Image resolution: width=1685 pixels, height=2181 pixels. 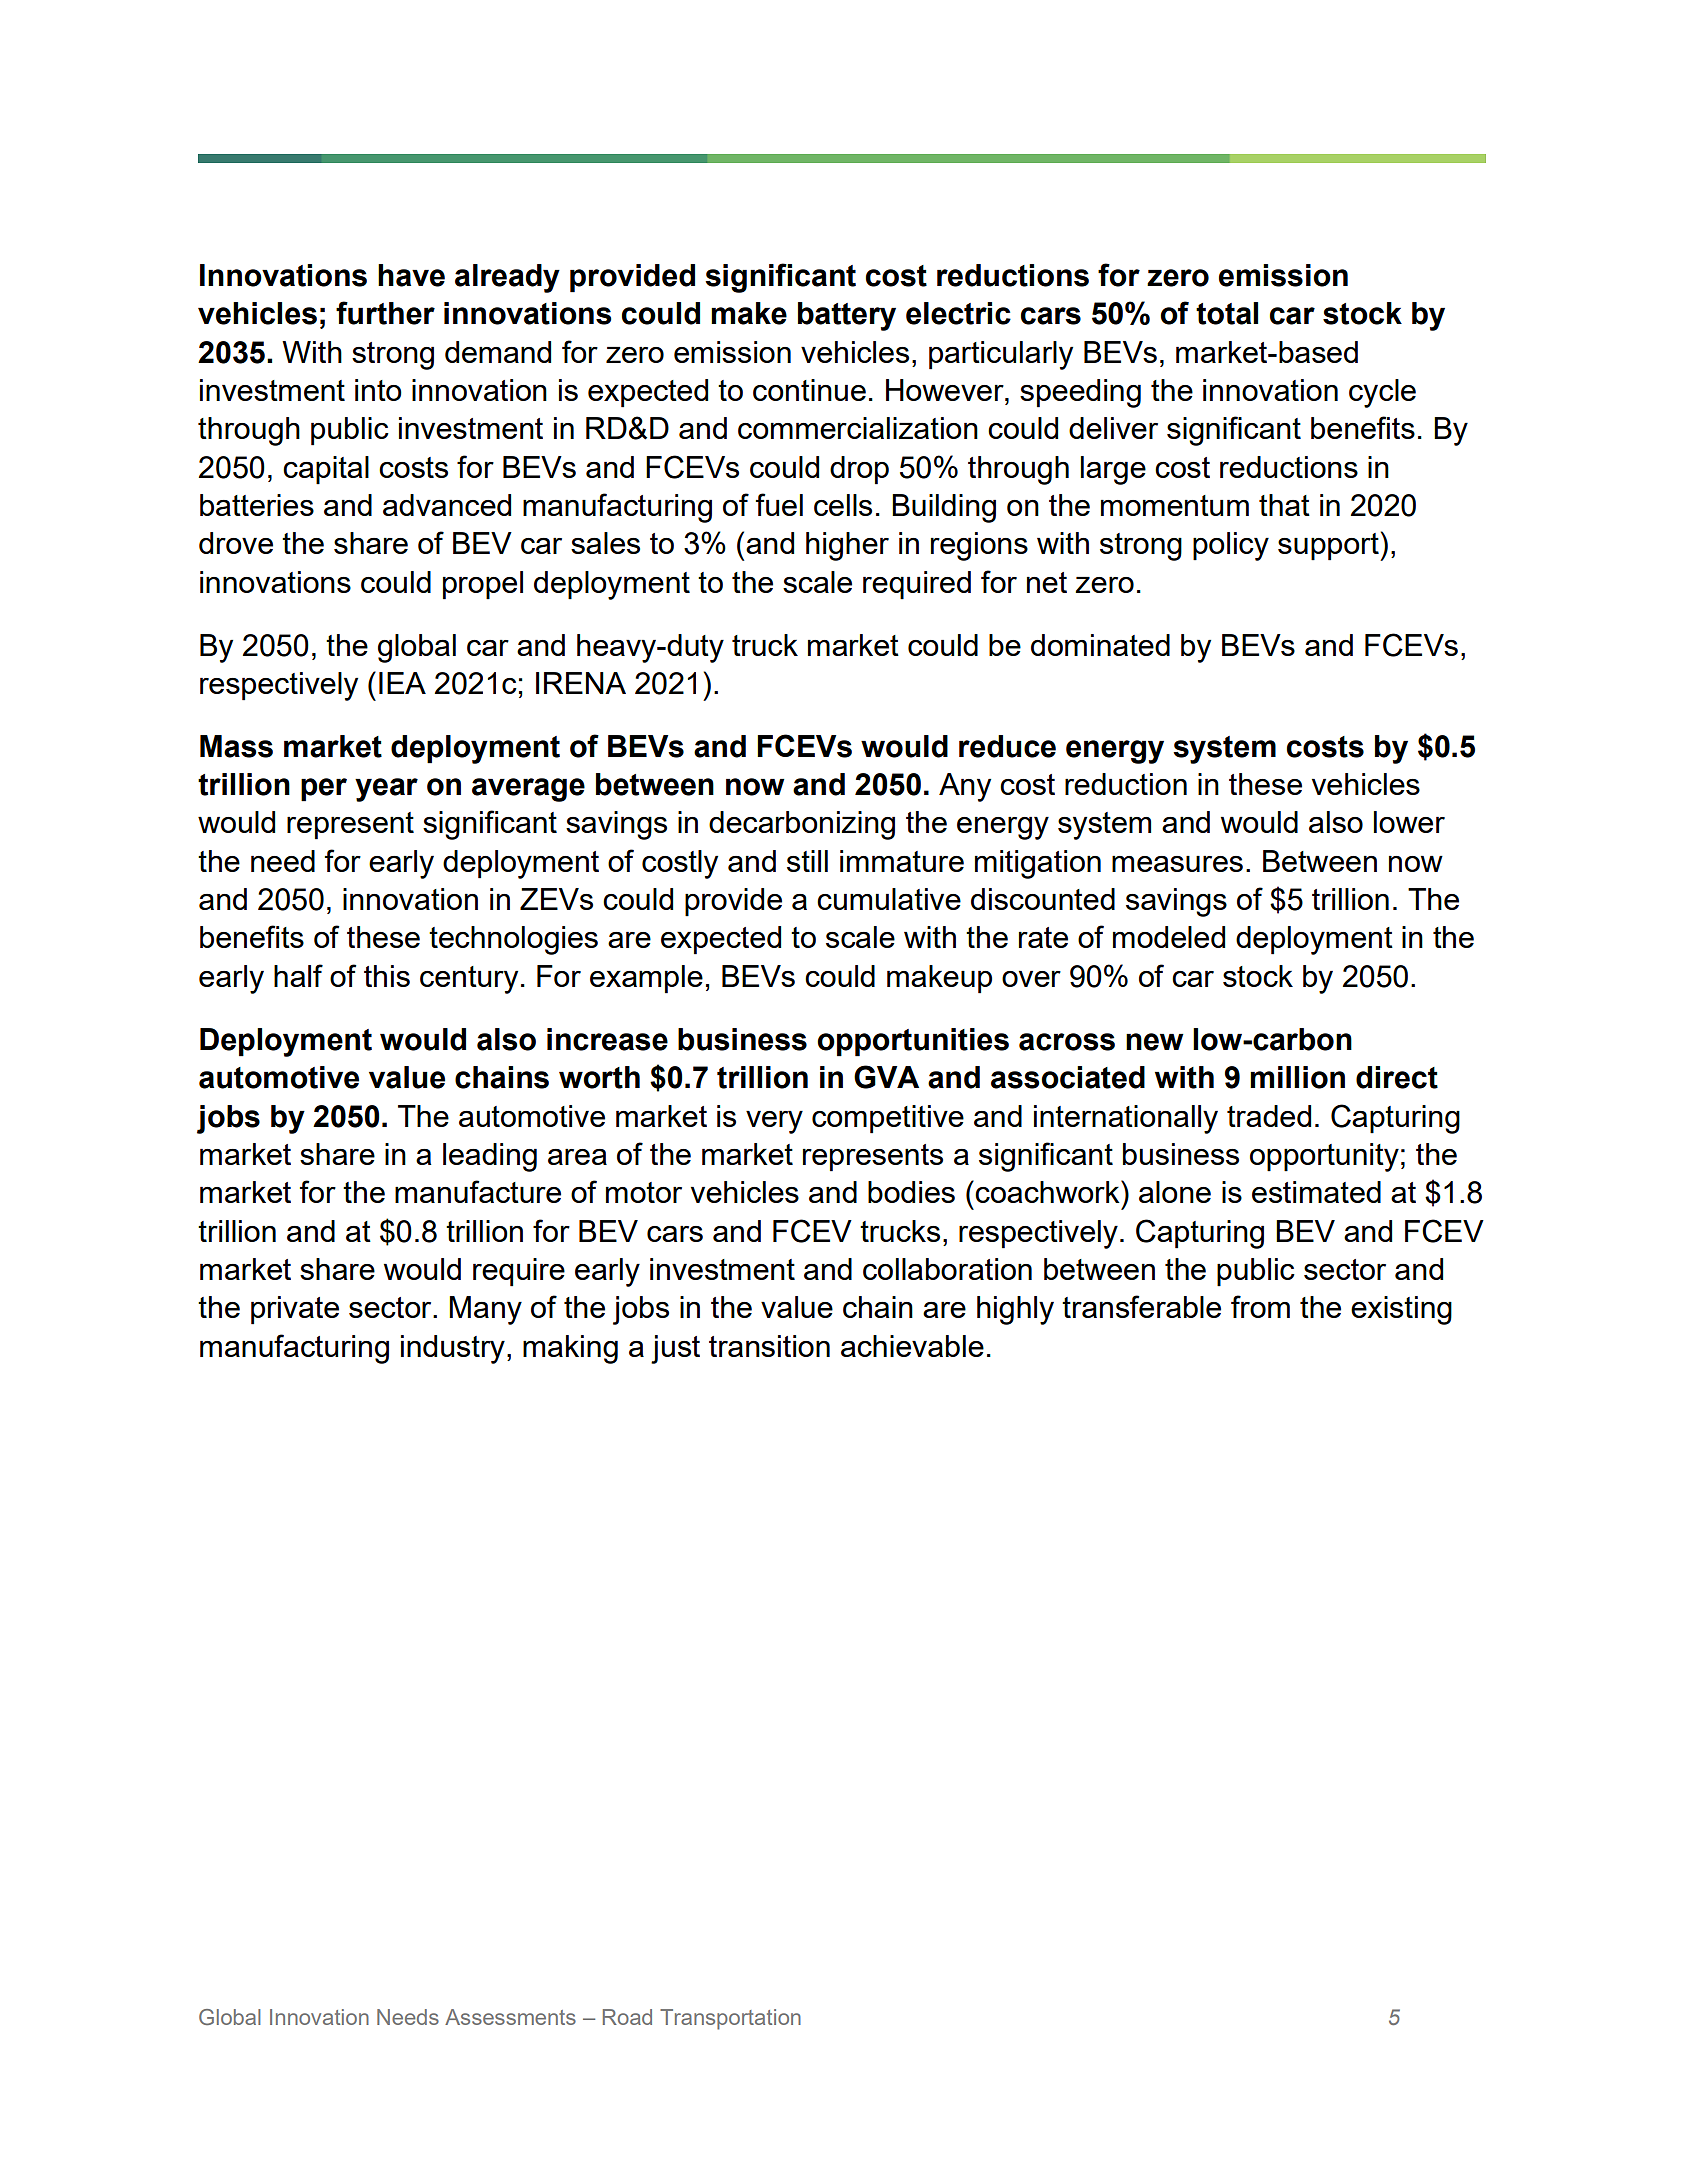 I want to click on battery, so click(x=847, y=316).
